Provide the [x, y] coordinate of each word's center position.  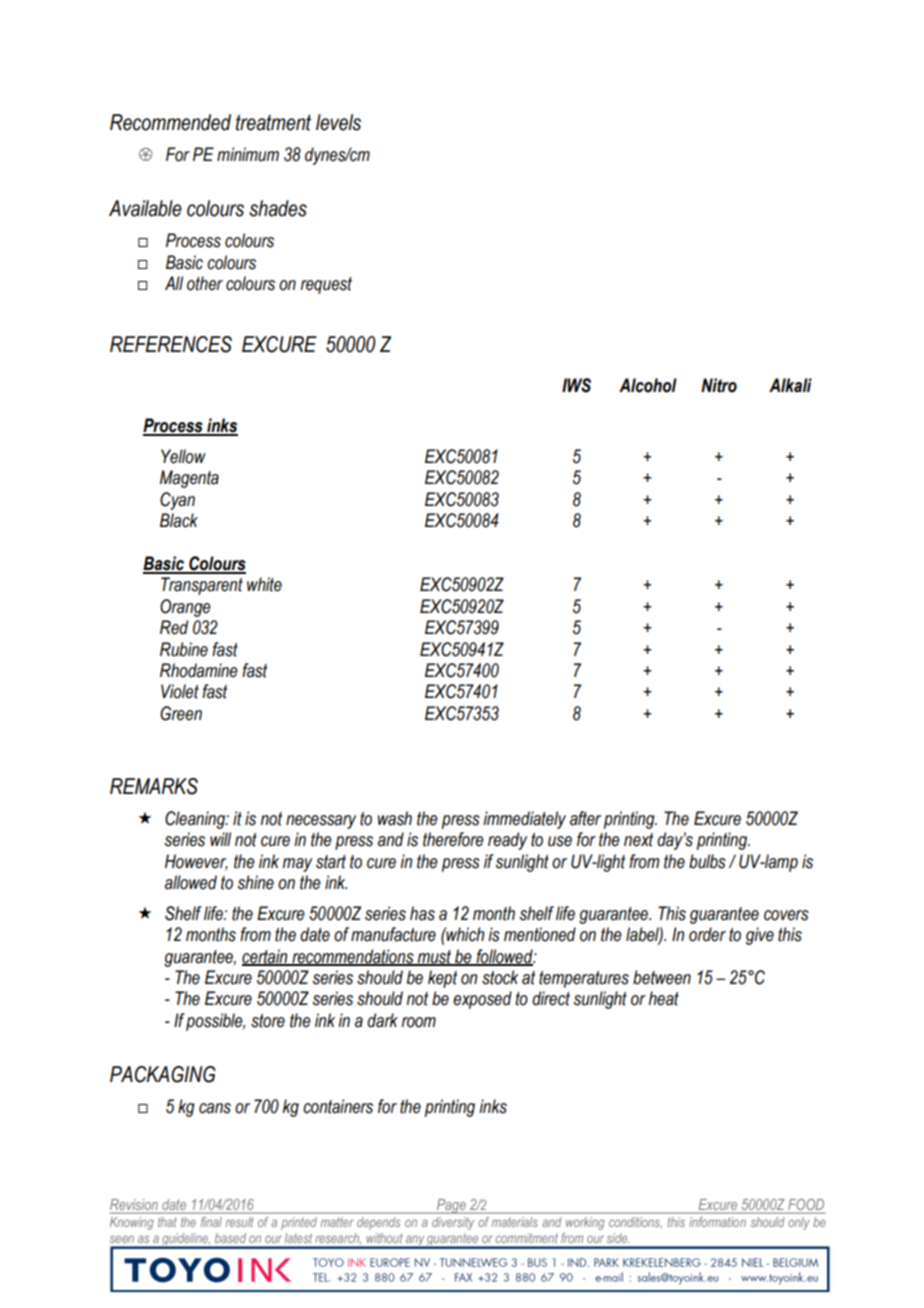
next [638, 840]
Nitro [719, 385]
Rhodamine [199, 670]
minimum [248, 154]
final [211, 1222]
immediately [524, 820]
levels [338, 122]
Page [451, 1206]
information [718, 1222]
